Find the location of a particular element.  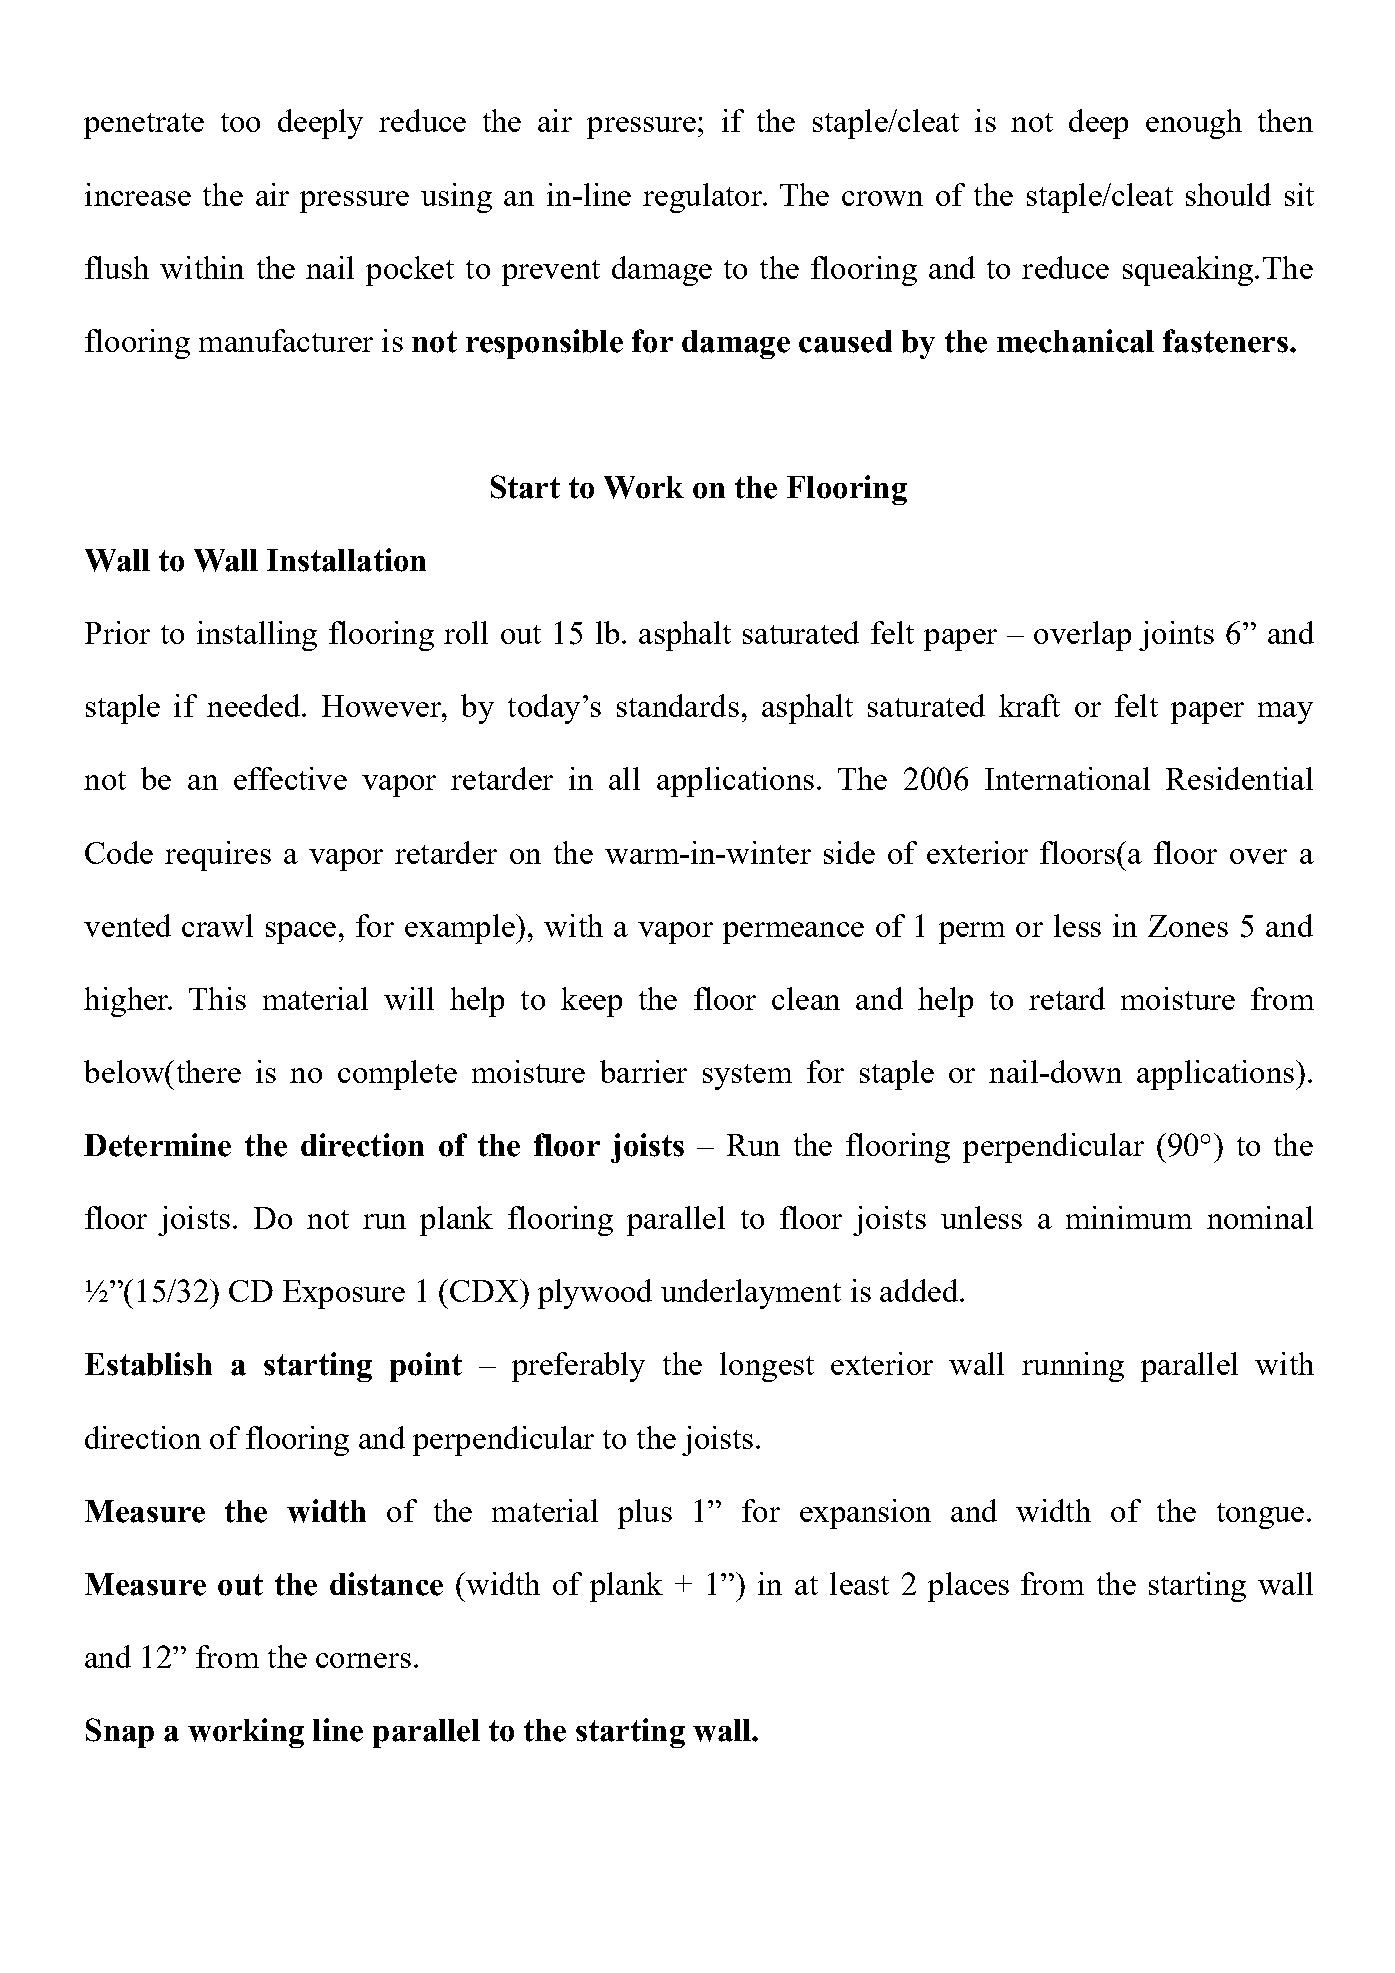

corners is located at coordinates (363, 1660).
